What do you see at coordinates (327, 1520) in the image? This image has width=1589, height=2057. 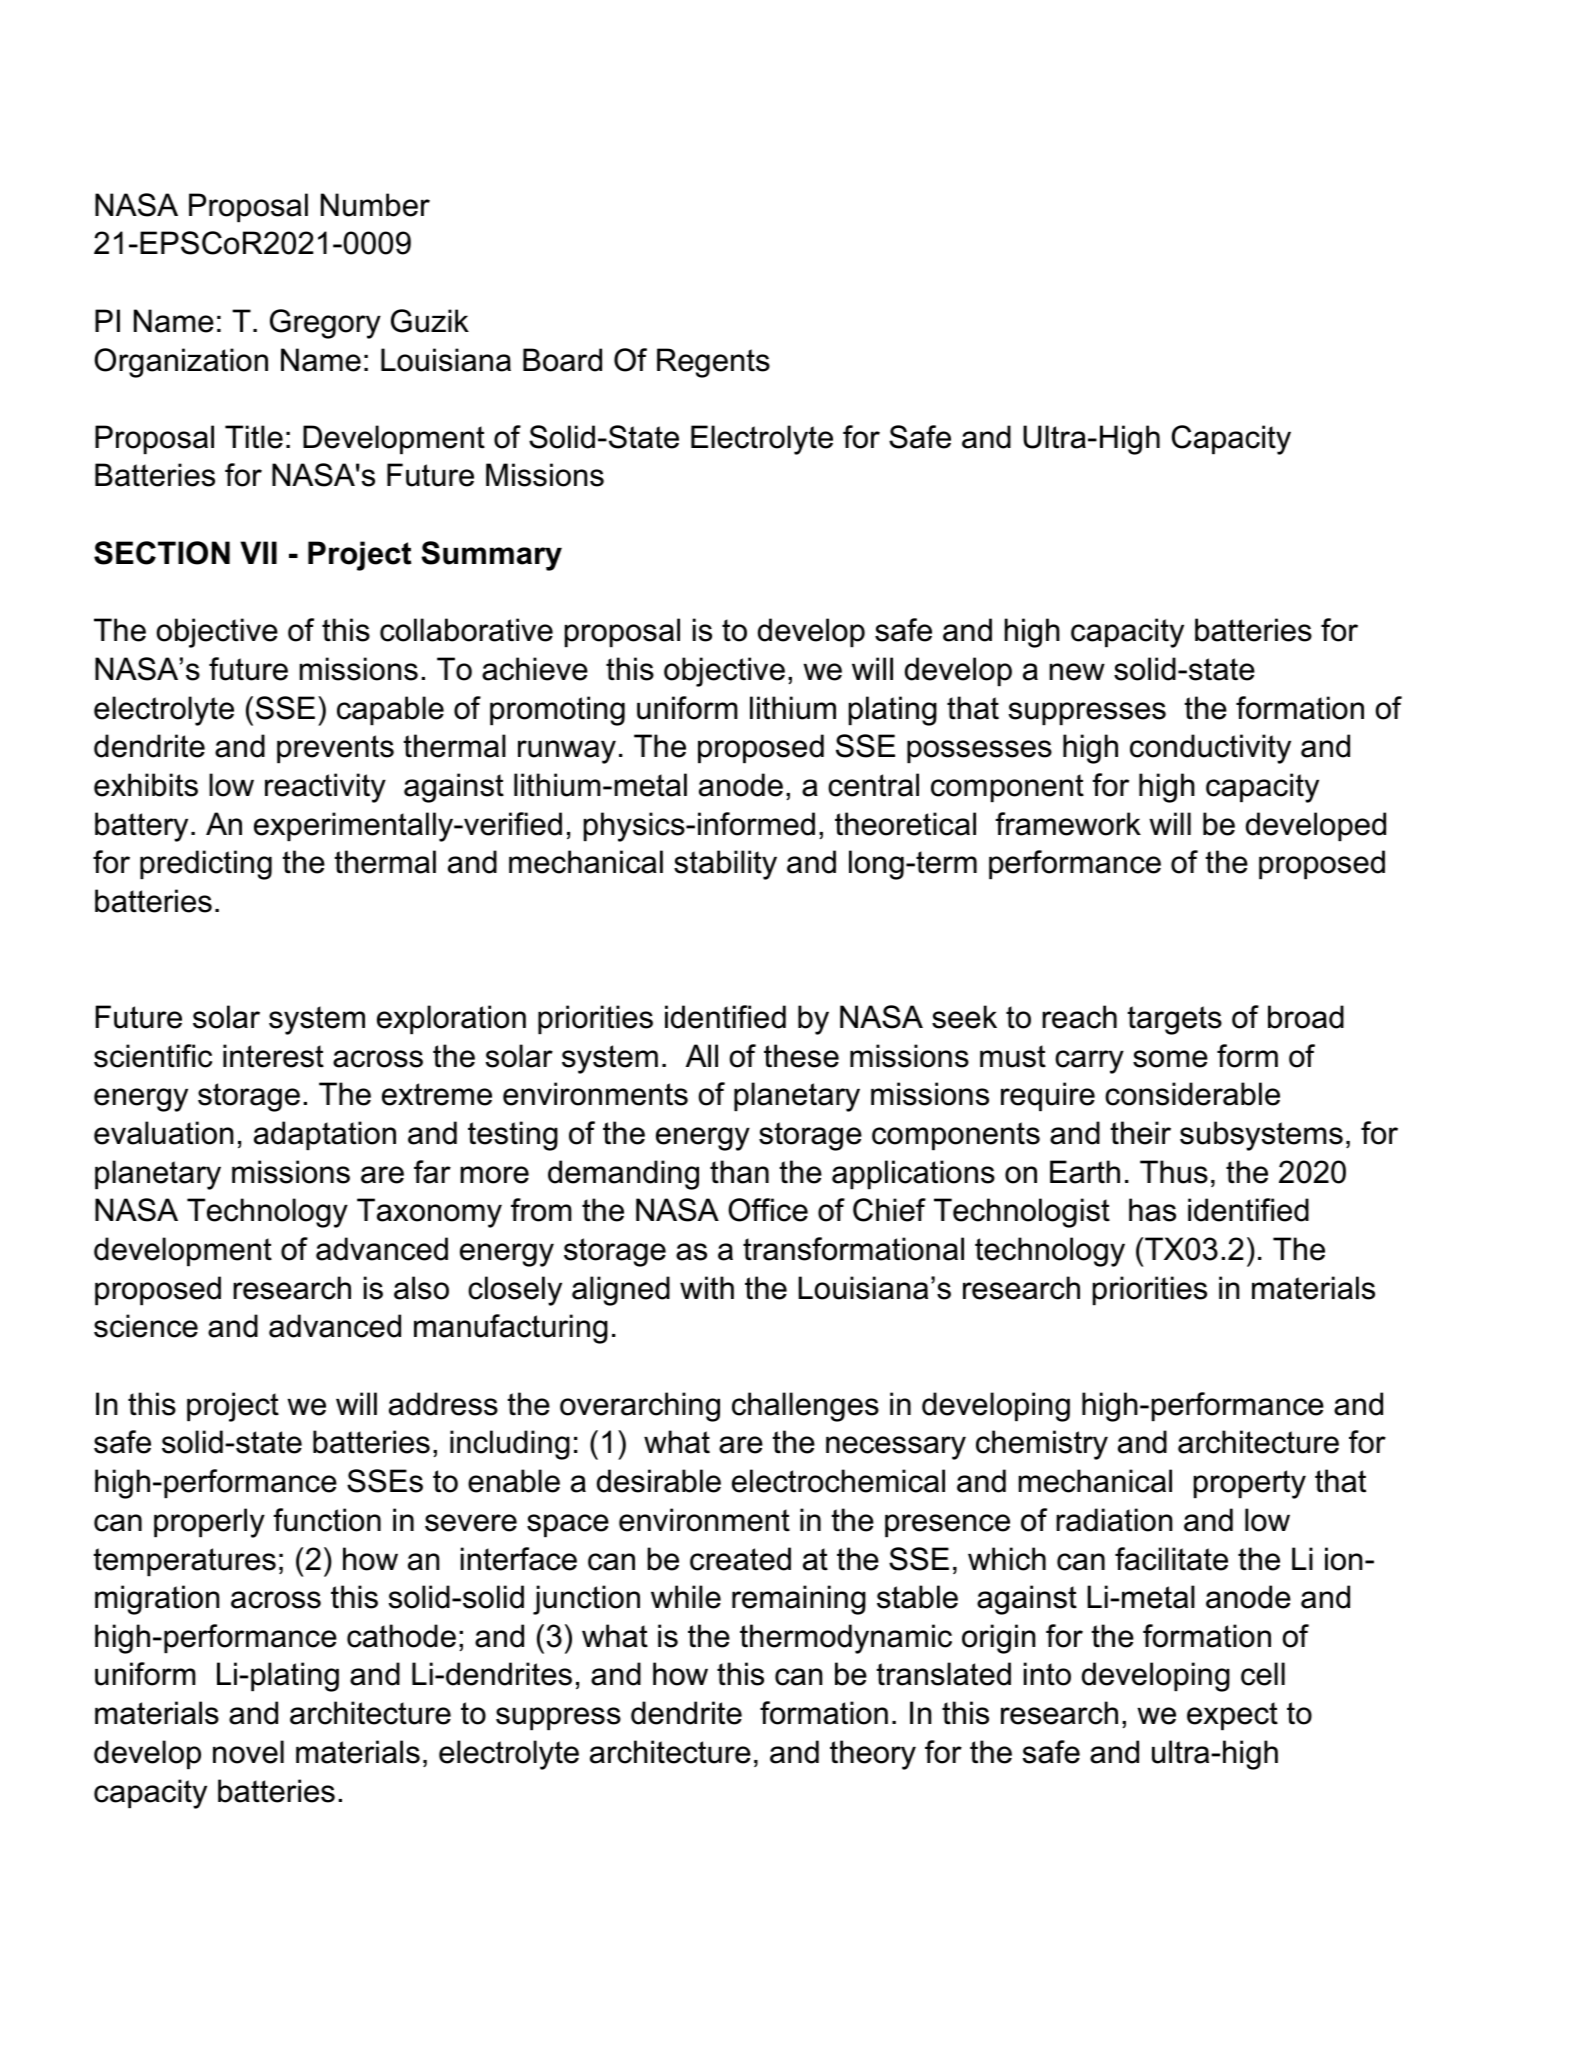 I see `function` at bounding box center [327, 1520].
